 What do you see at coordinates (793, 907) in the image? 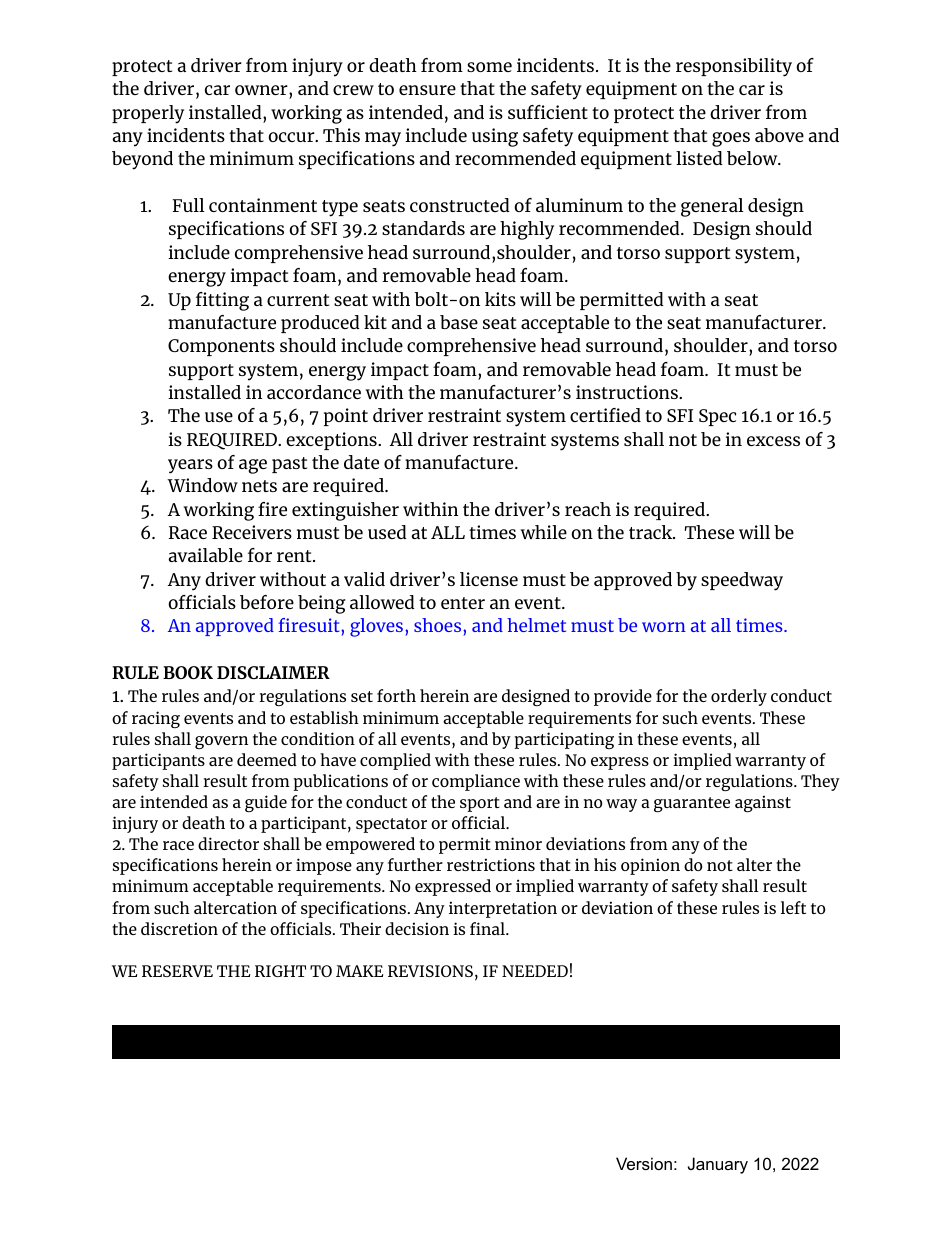
I see `left` at bounding box center [793, 907].
